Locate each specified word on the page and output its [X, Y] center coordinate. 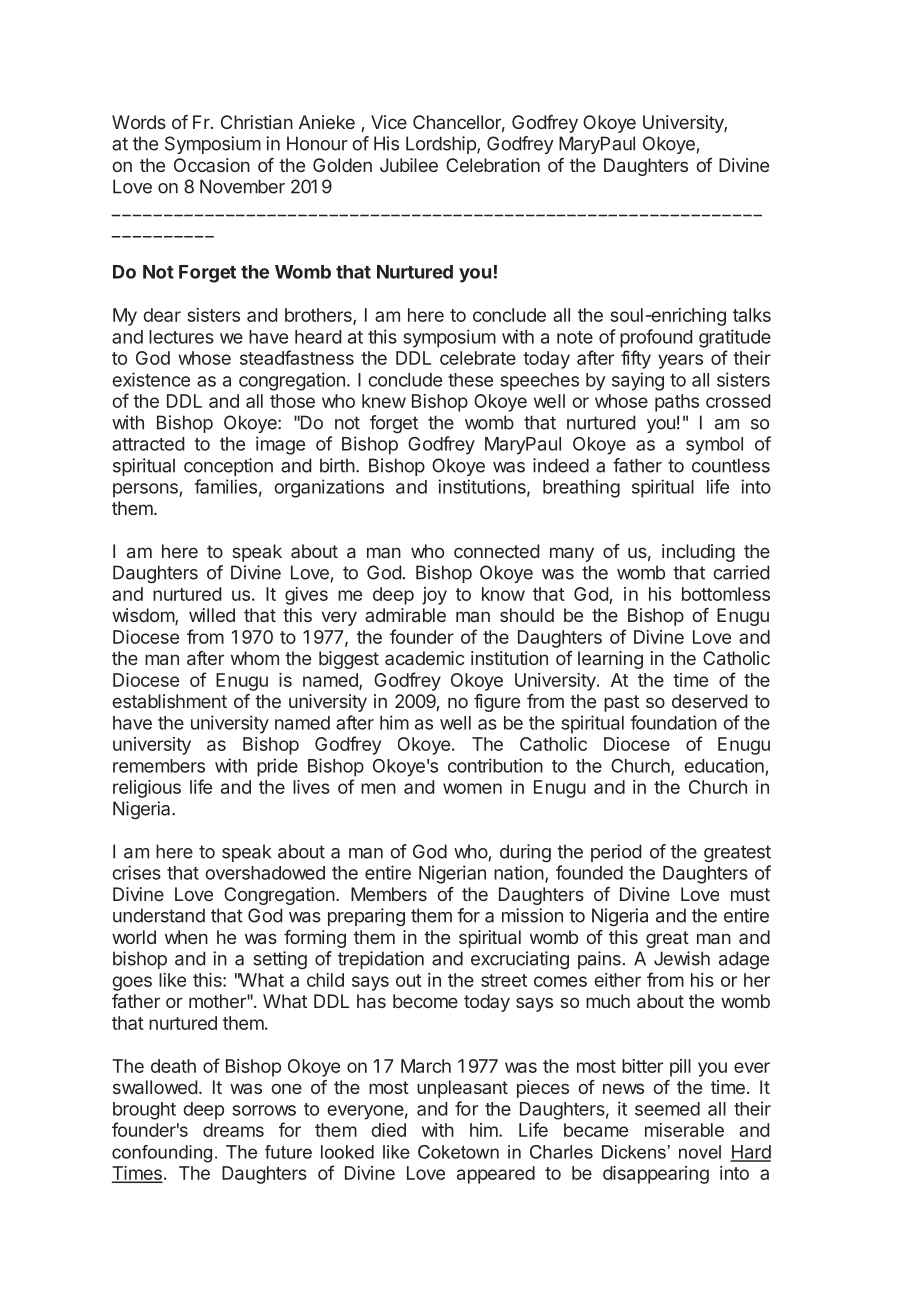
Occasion [212, 165]
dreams [233, 1130]
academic [425, 658]
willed [212, 615]
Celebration [493, 165]
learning [610, 660]
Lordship [442, 145]
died [388, 1130]
